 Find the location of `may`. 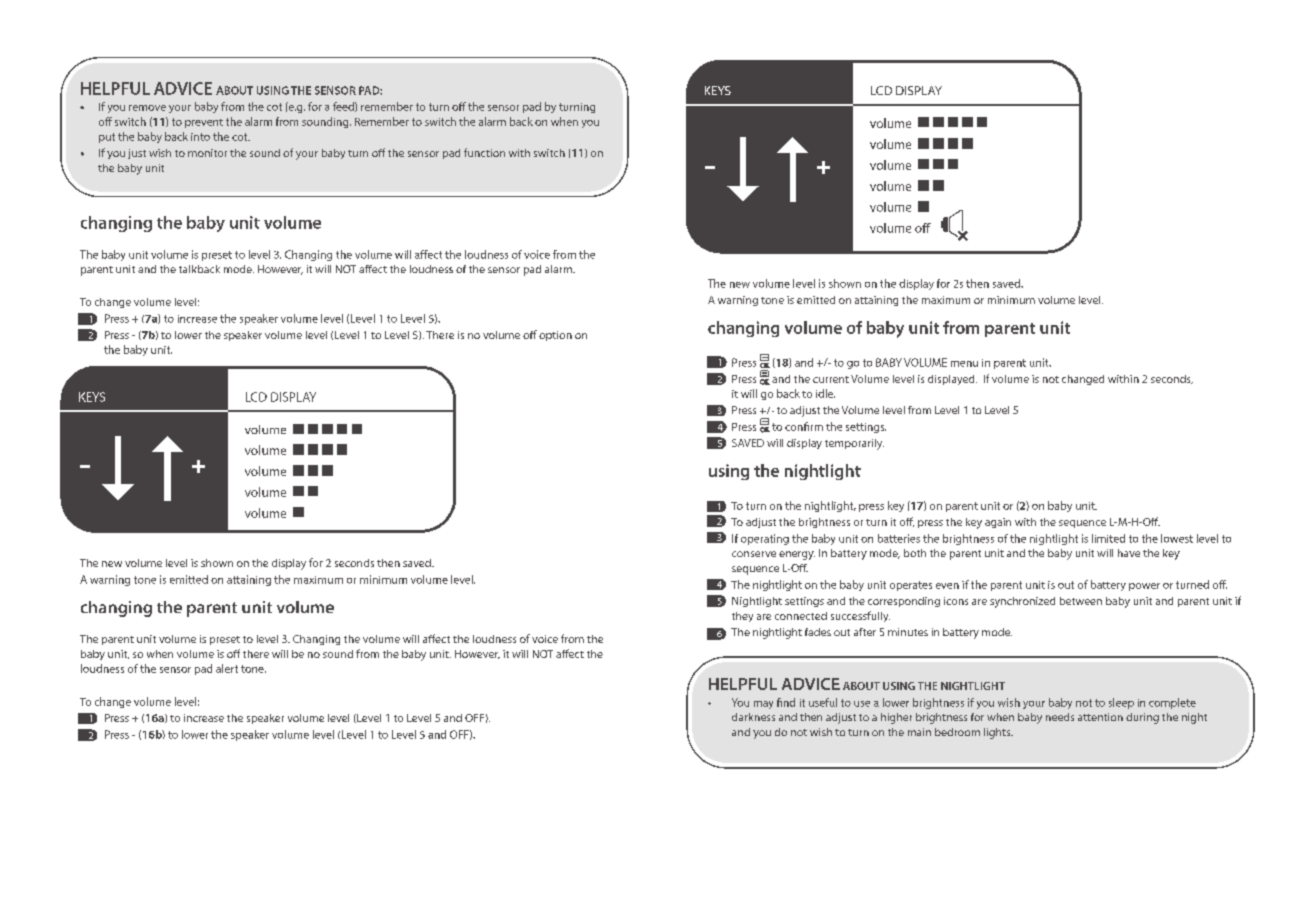

may is located at coordinates (763, 705).
